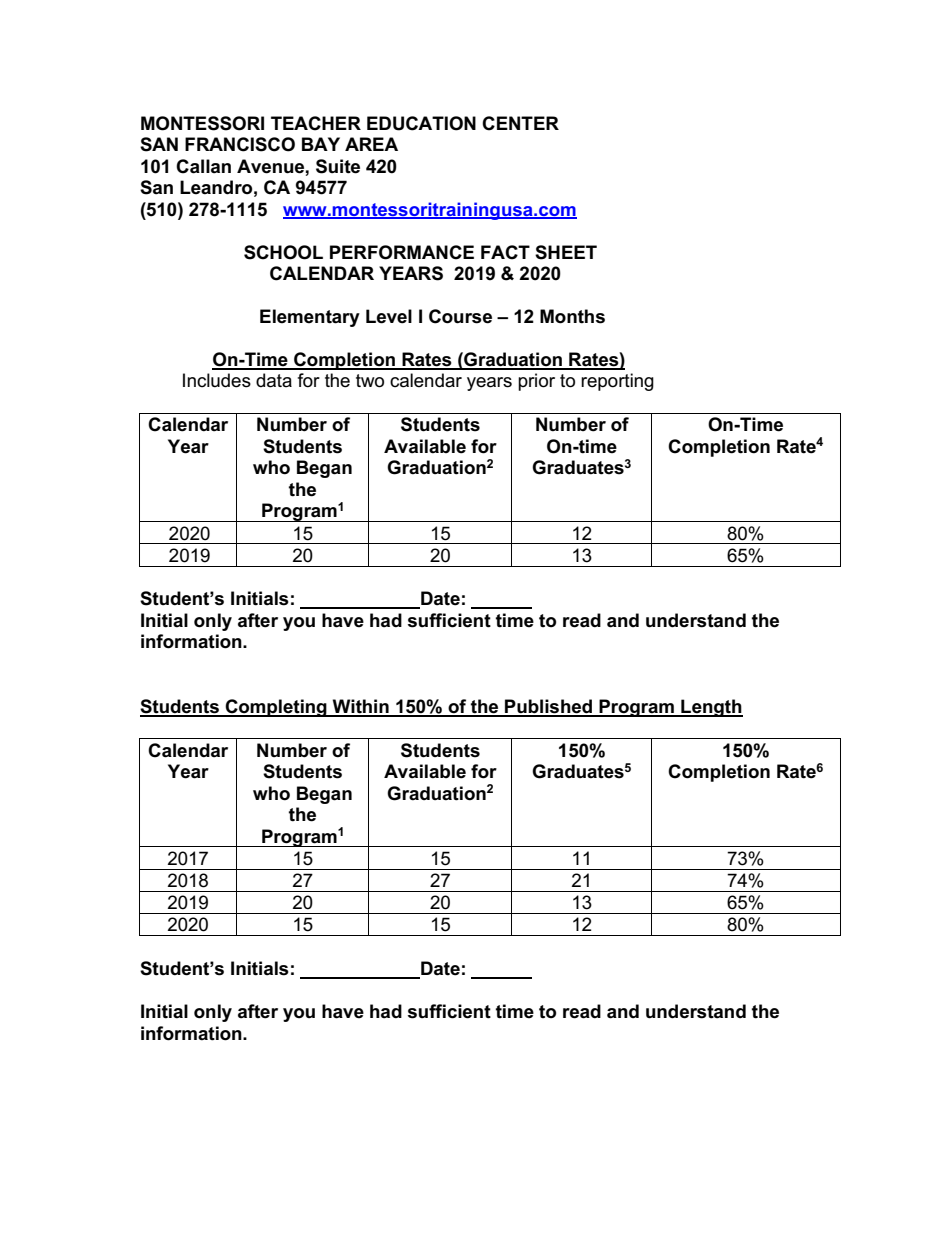  What do you see at coordinates (276, 708) in the screenshot?
I see `Completing` at bounding box center [276, 708].
